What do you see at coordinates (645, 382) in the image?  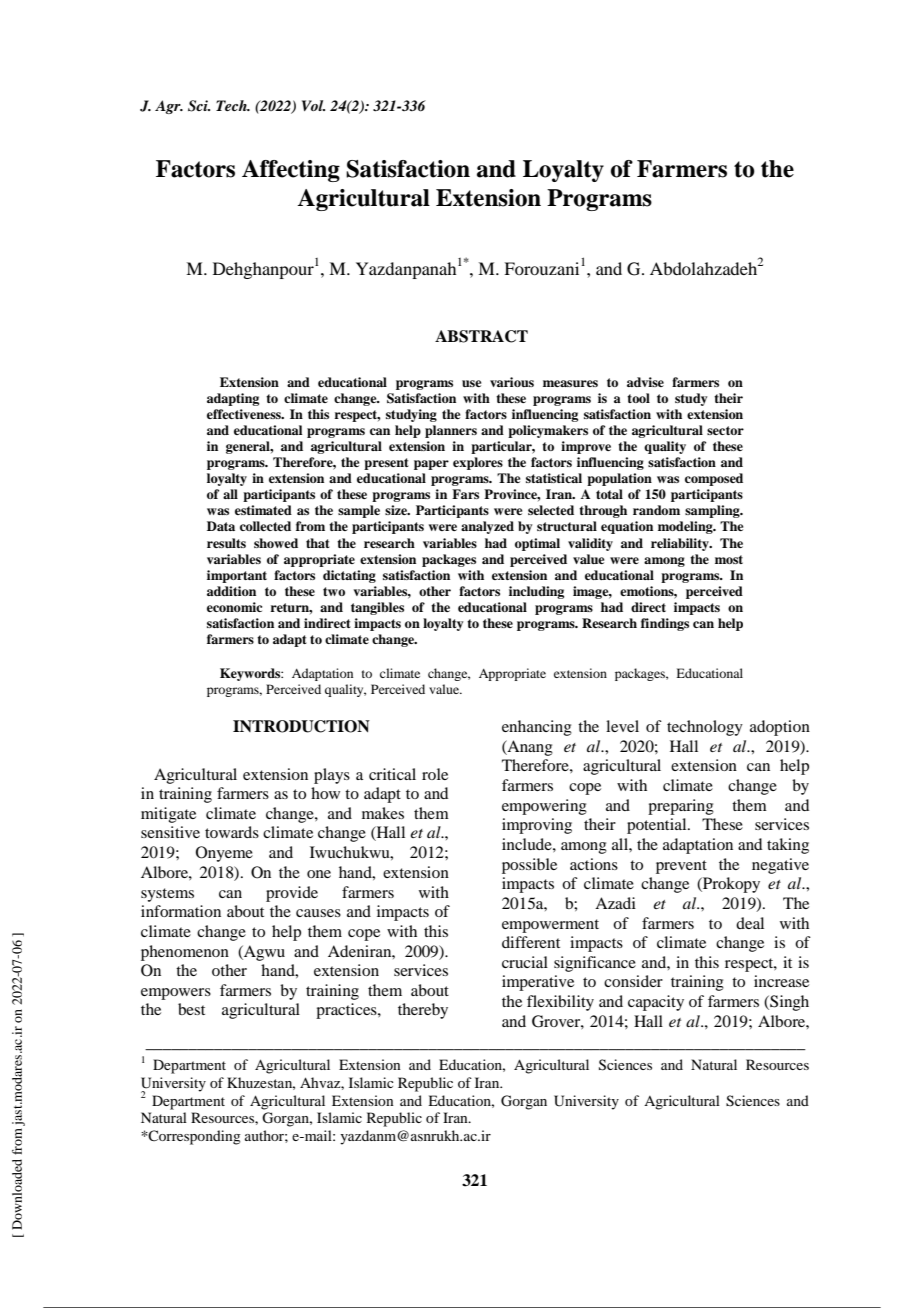 I see `advise` at bounding box center [645, 382].
